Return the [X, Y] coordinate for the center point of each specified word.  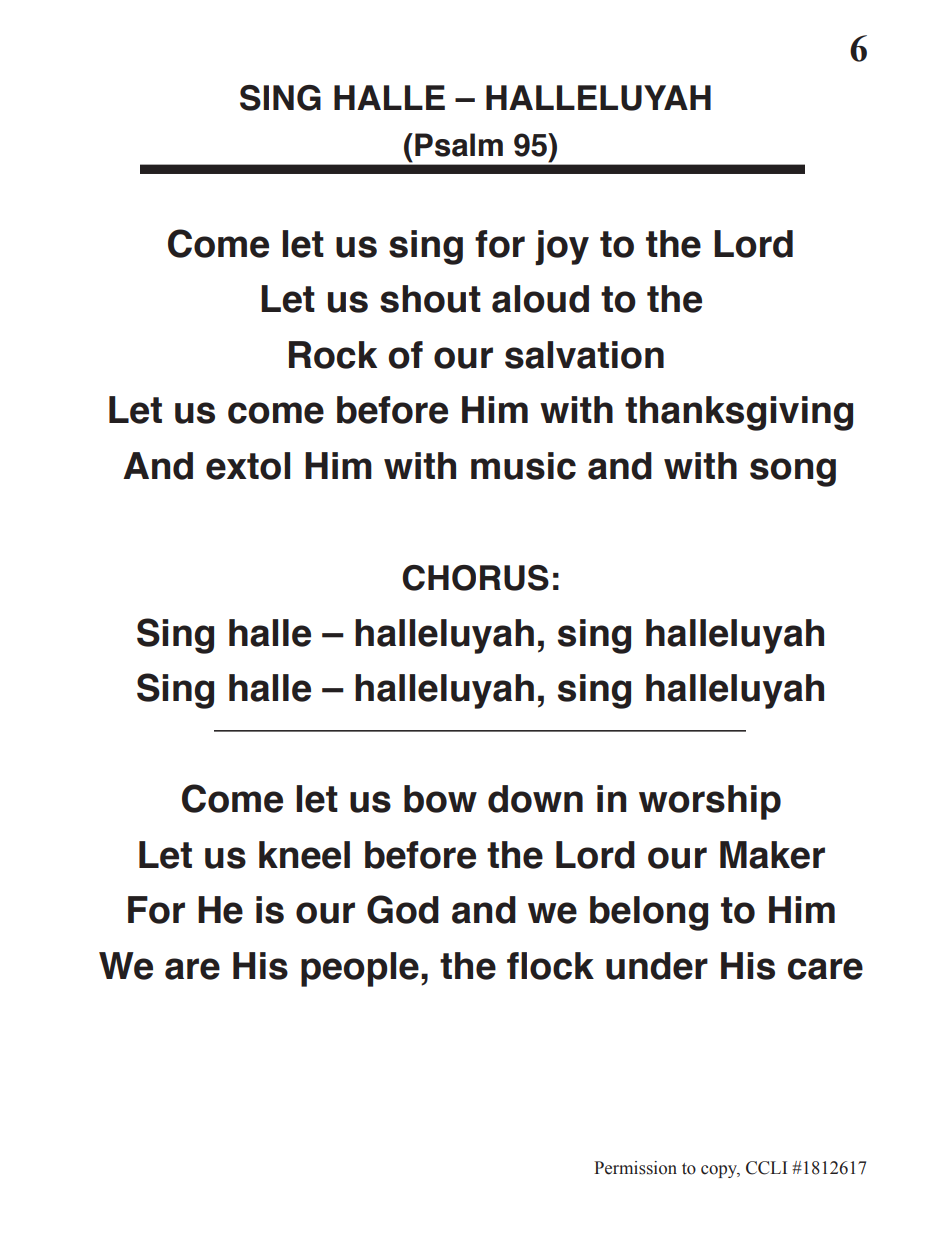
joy [562, 247]
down [535, 799]
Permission [635, 1168]
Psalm [459, 145]
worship [710, 802]
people [360, 969]
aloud [540, 299]
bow [440, 799]
